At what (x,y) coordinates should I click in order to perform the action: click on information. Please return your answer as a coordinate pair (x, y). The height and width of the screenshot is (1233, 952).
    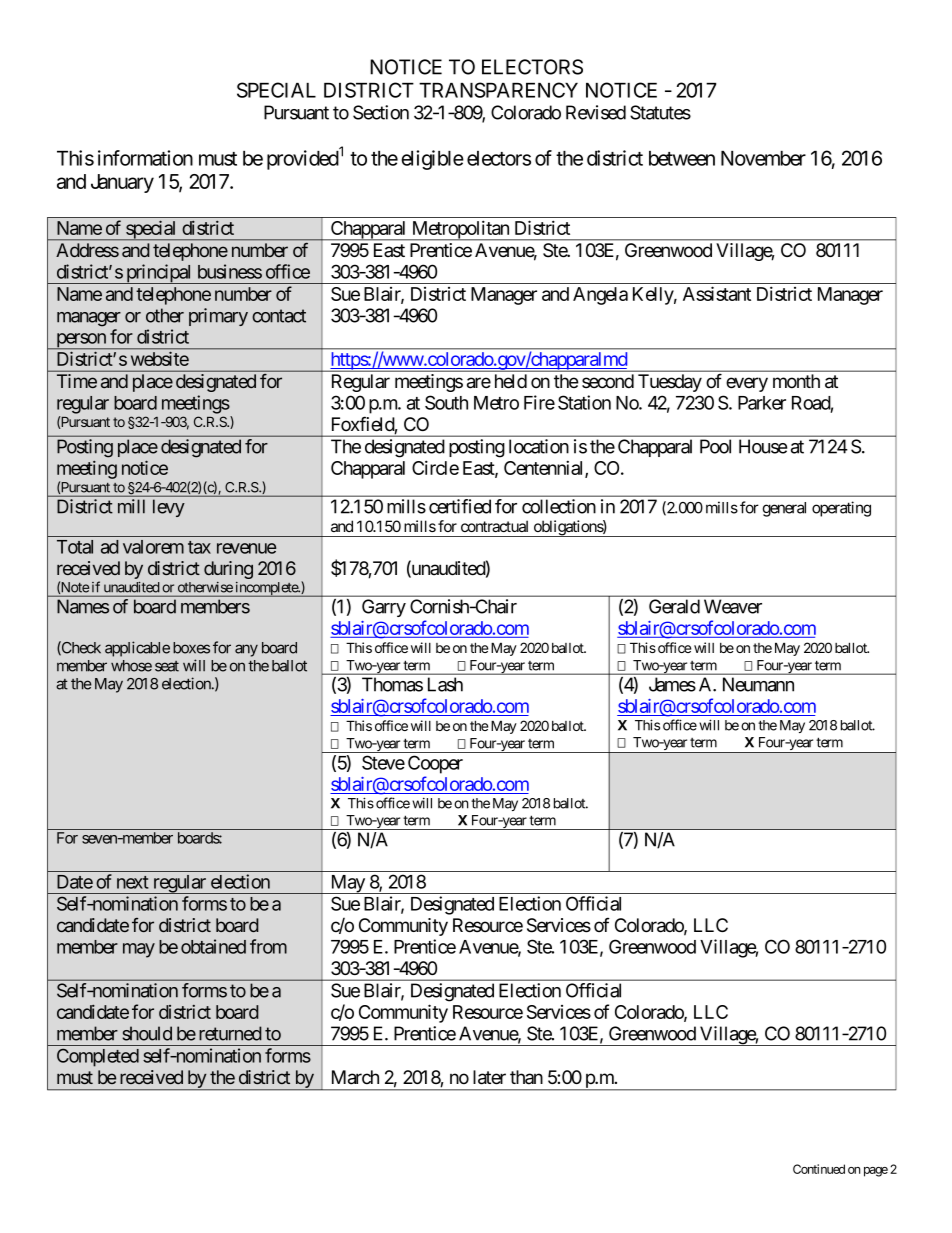
    Looking at the image, I should click on (145, 158).
